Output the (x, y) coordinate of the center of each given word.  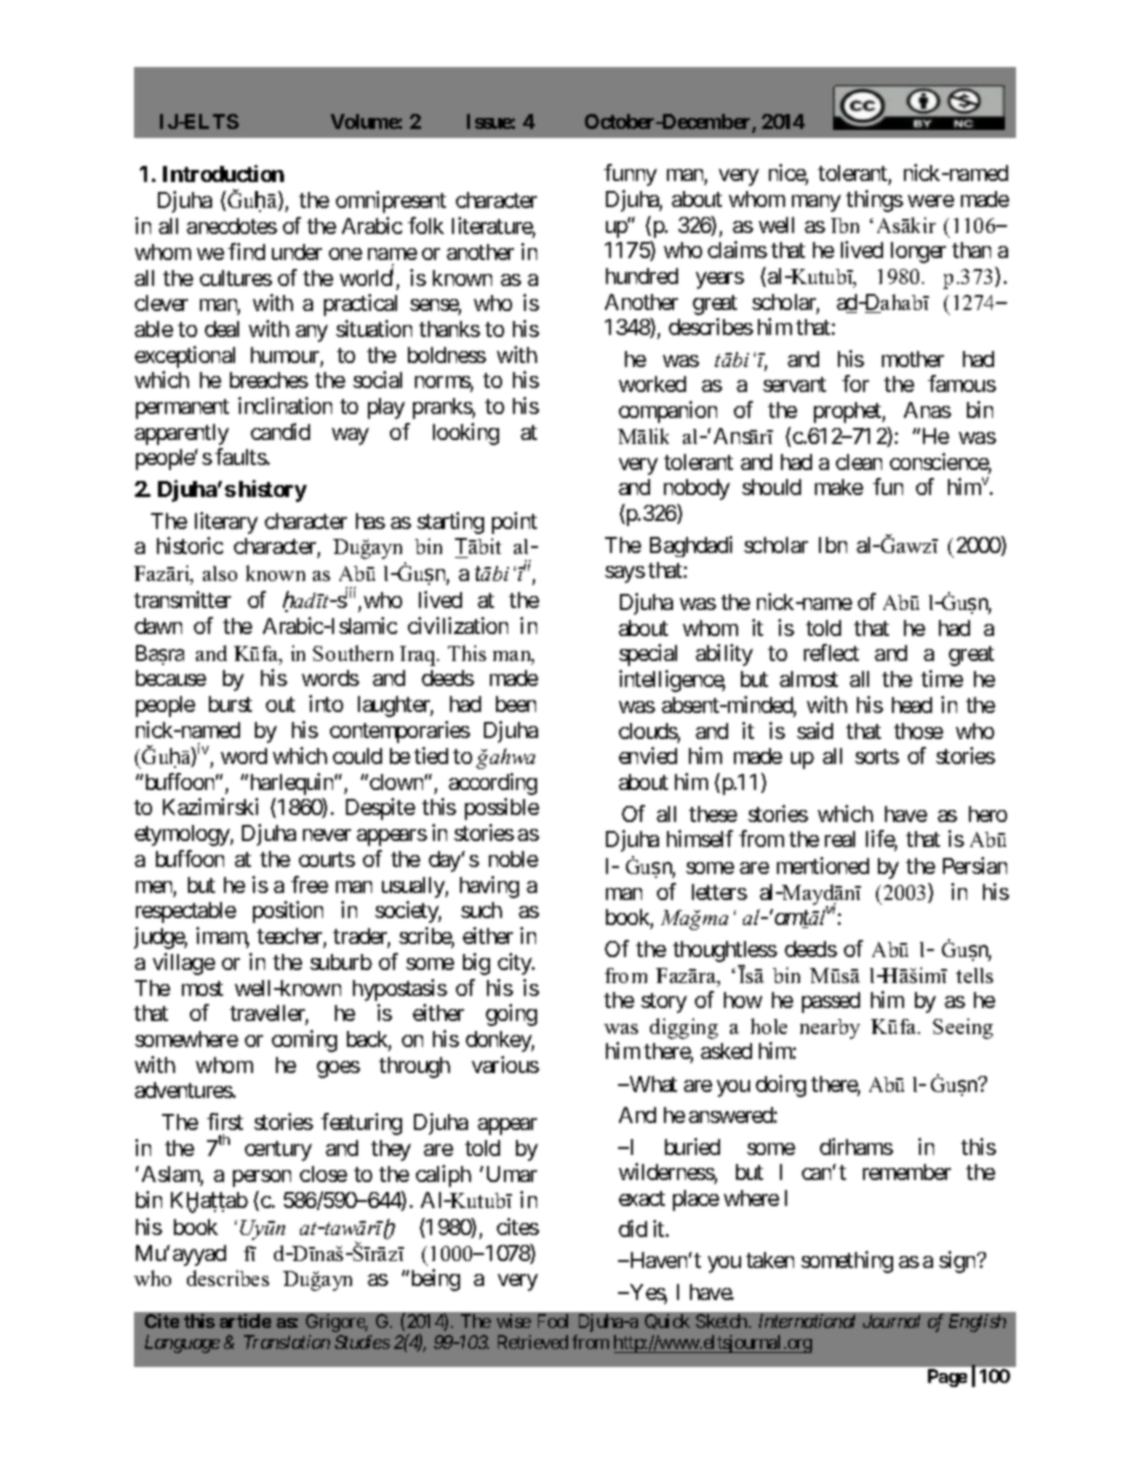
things (874, 201)
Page (947, 1378)
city (516, 964)
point (514, 523)
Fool (553, 1321)
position (288, 912)
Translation (287, 1342)
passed (831, 1002)
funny (630, 175)
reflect (831, 652)
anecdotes (232, 226)
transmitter (182, 599)
